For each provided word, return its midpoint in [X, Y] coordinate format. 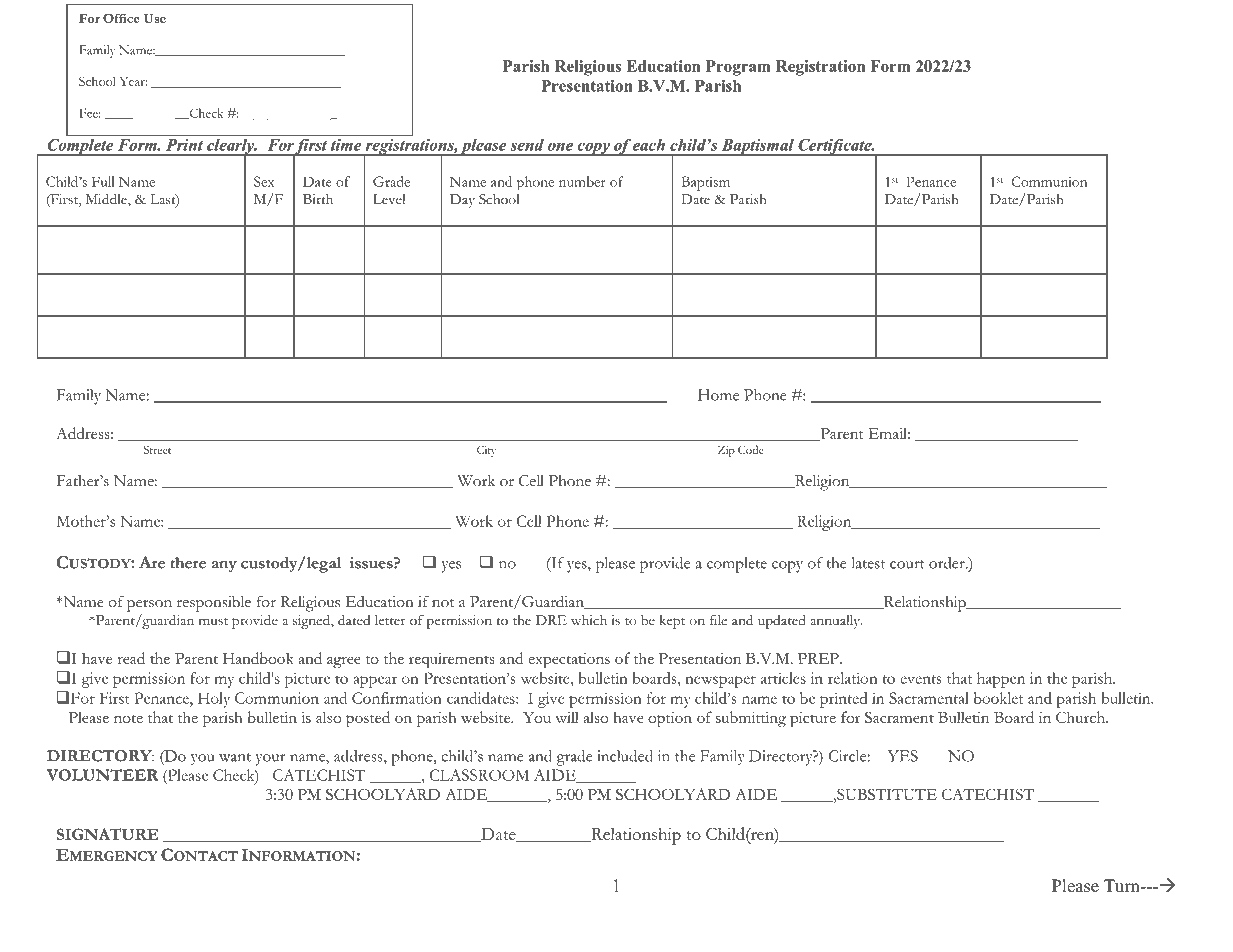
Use [154, 18]
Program [738, 68]
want [235, 757]
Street [157, 449]
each [649, 145]
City [486, 451]
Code [750, 449]
